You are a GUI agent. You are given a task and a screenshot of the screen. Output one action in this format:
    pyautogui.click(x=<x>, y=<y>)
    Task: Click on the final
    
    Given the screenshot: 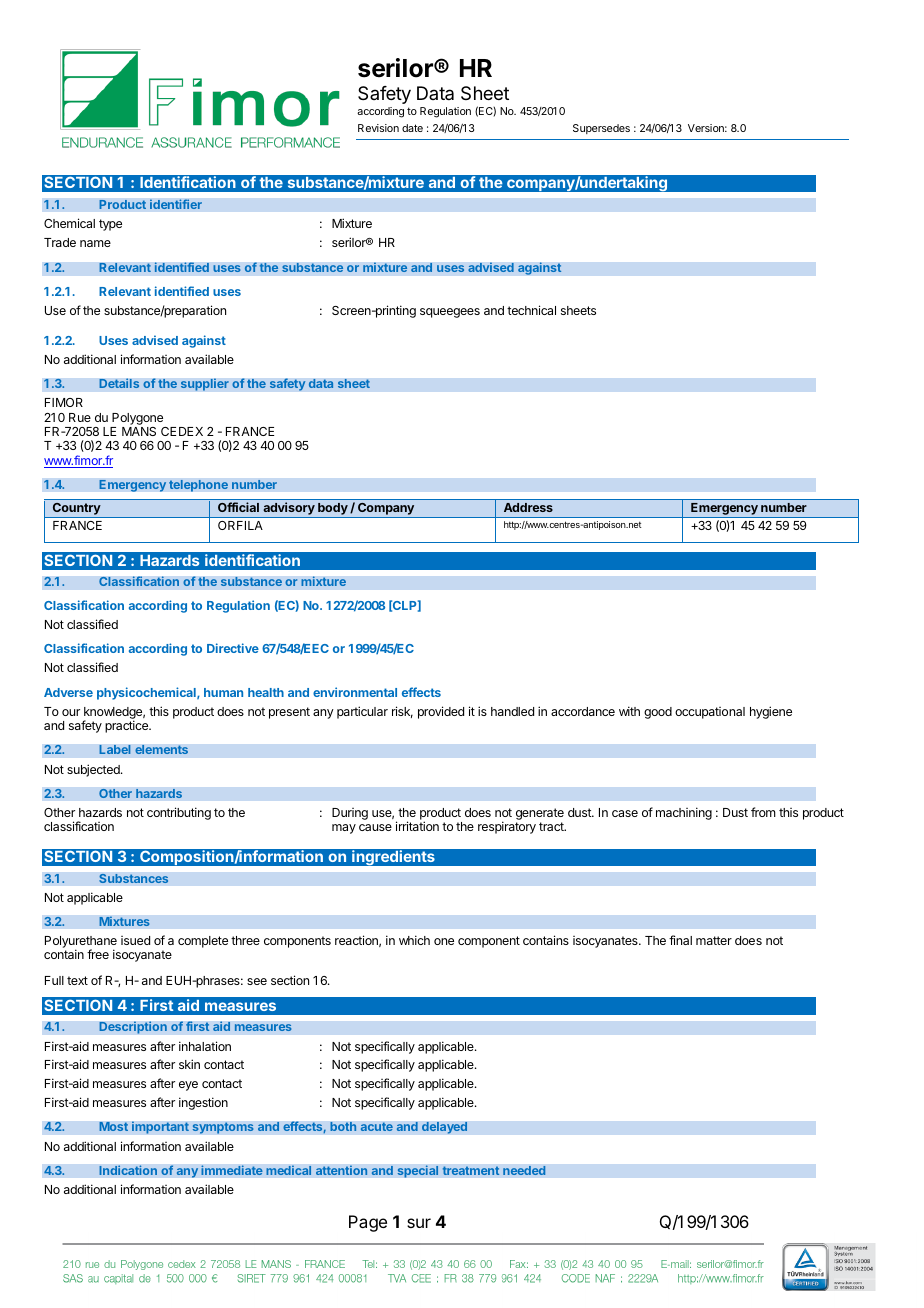 What is the action you would take?
    pyautogui.click(x=680, y=940)
